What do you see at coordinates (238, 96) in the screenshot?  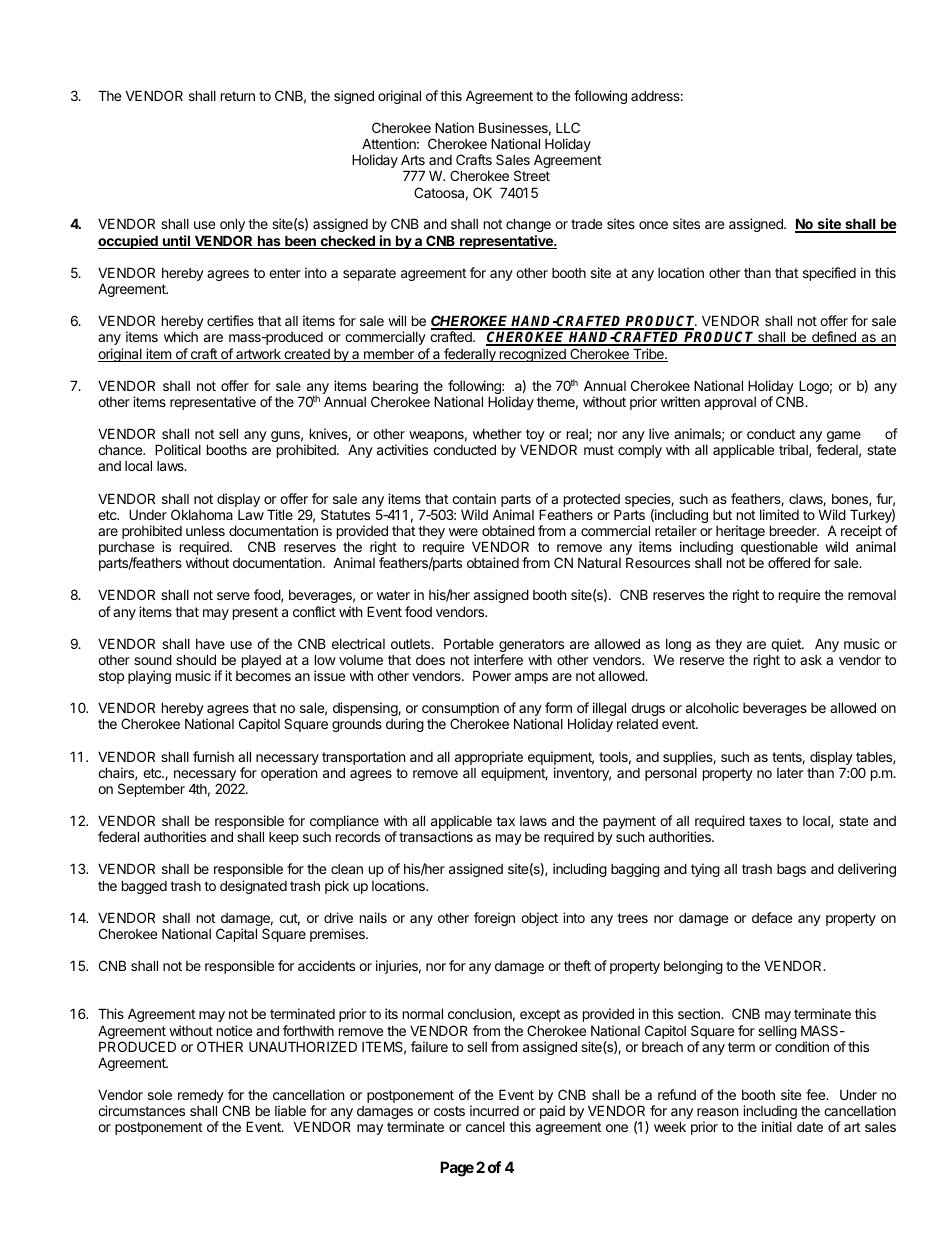 I see `return` at bounding box center [238, 96].
